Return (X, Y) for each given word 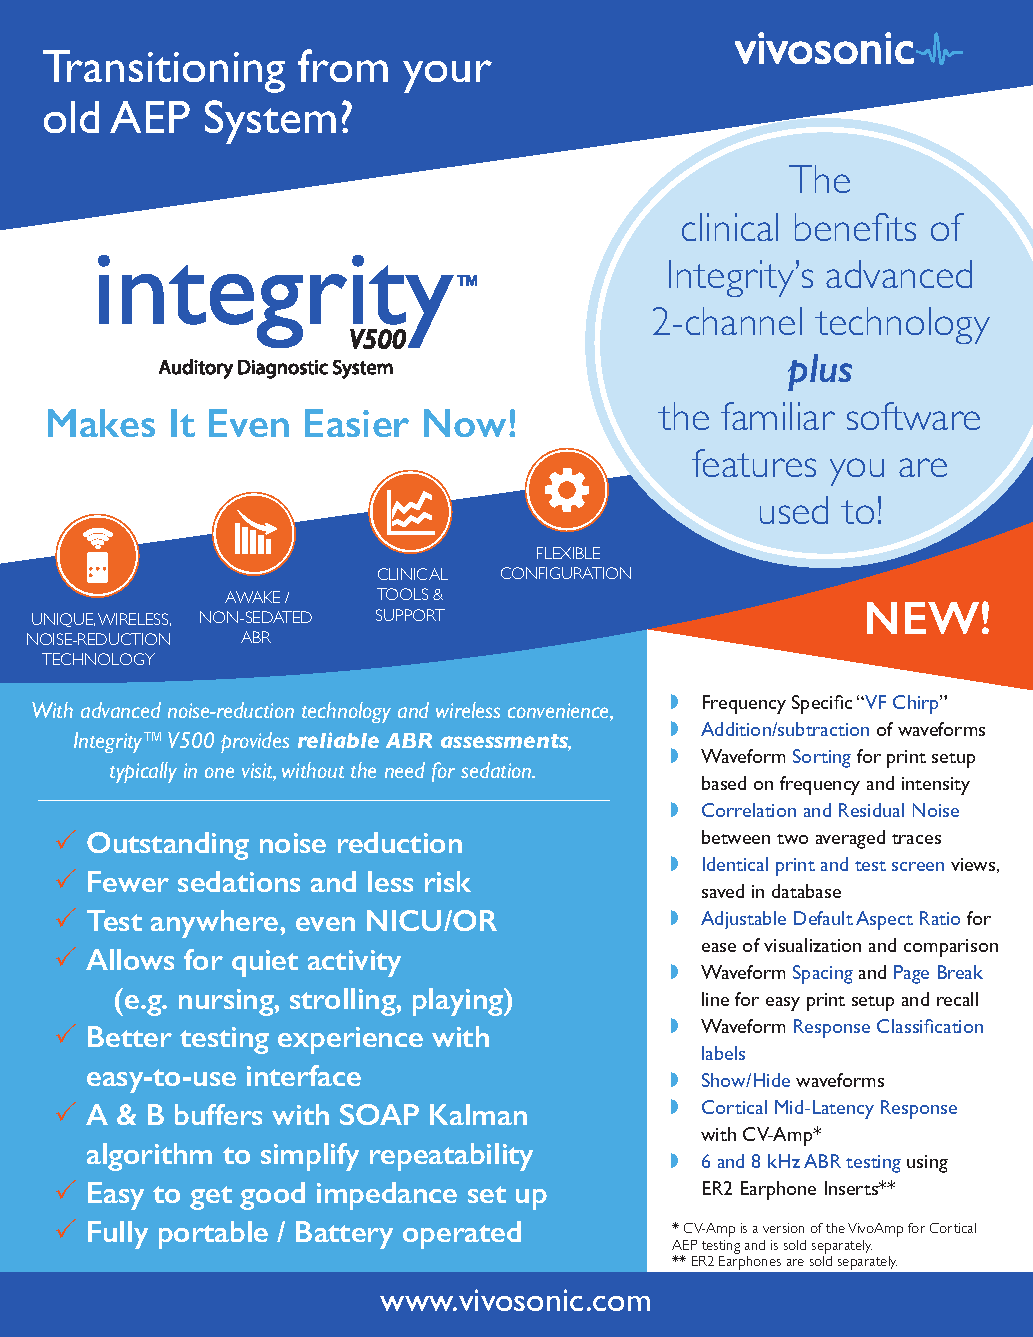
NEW (923, 618)
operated (462, 1235)
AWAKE (252, 597)
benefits (855, 227)
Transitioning (164, 71)
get (211, 1198)
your (447, 76)
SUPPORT (410, 615)
